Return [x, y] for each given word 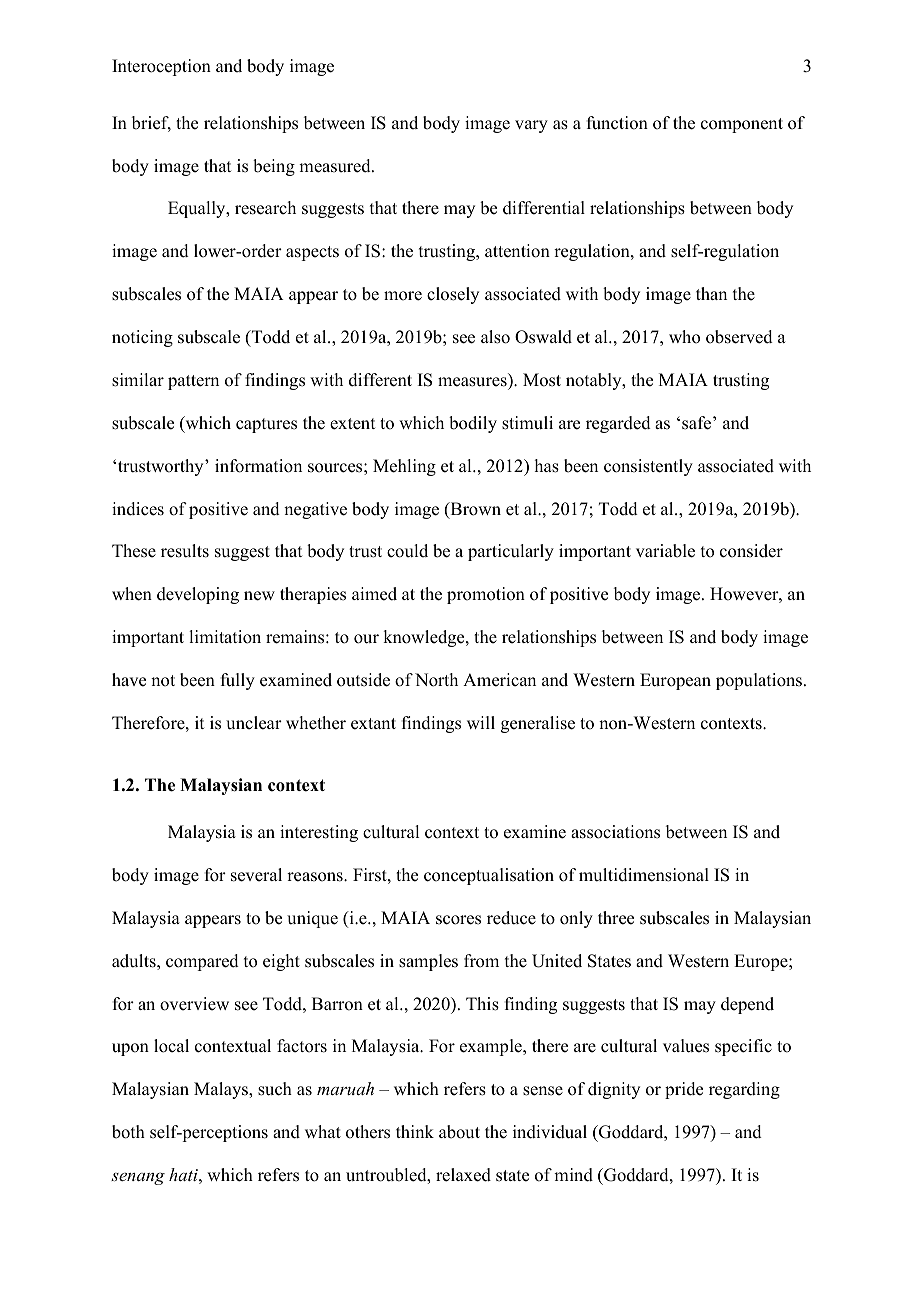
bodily [473, 424]
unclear [254, 723]
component [742, 125]
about [459, 1132]
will [481, 722]
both [128, 1132]
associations [615, 832]
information [258, 466]
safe [698, 423]
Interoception [161, 67]
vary [531, 126]
